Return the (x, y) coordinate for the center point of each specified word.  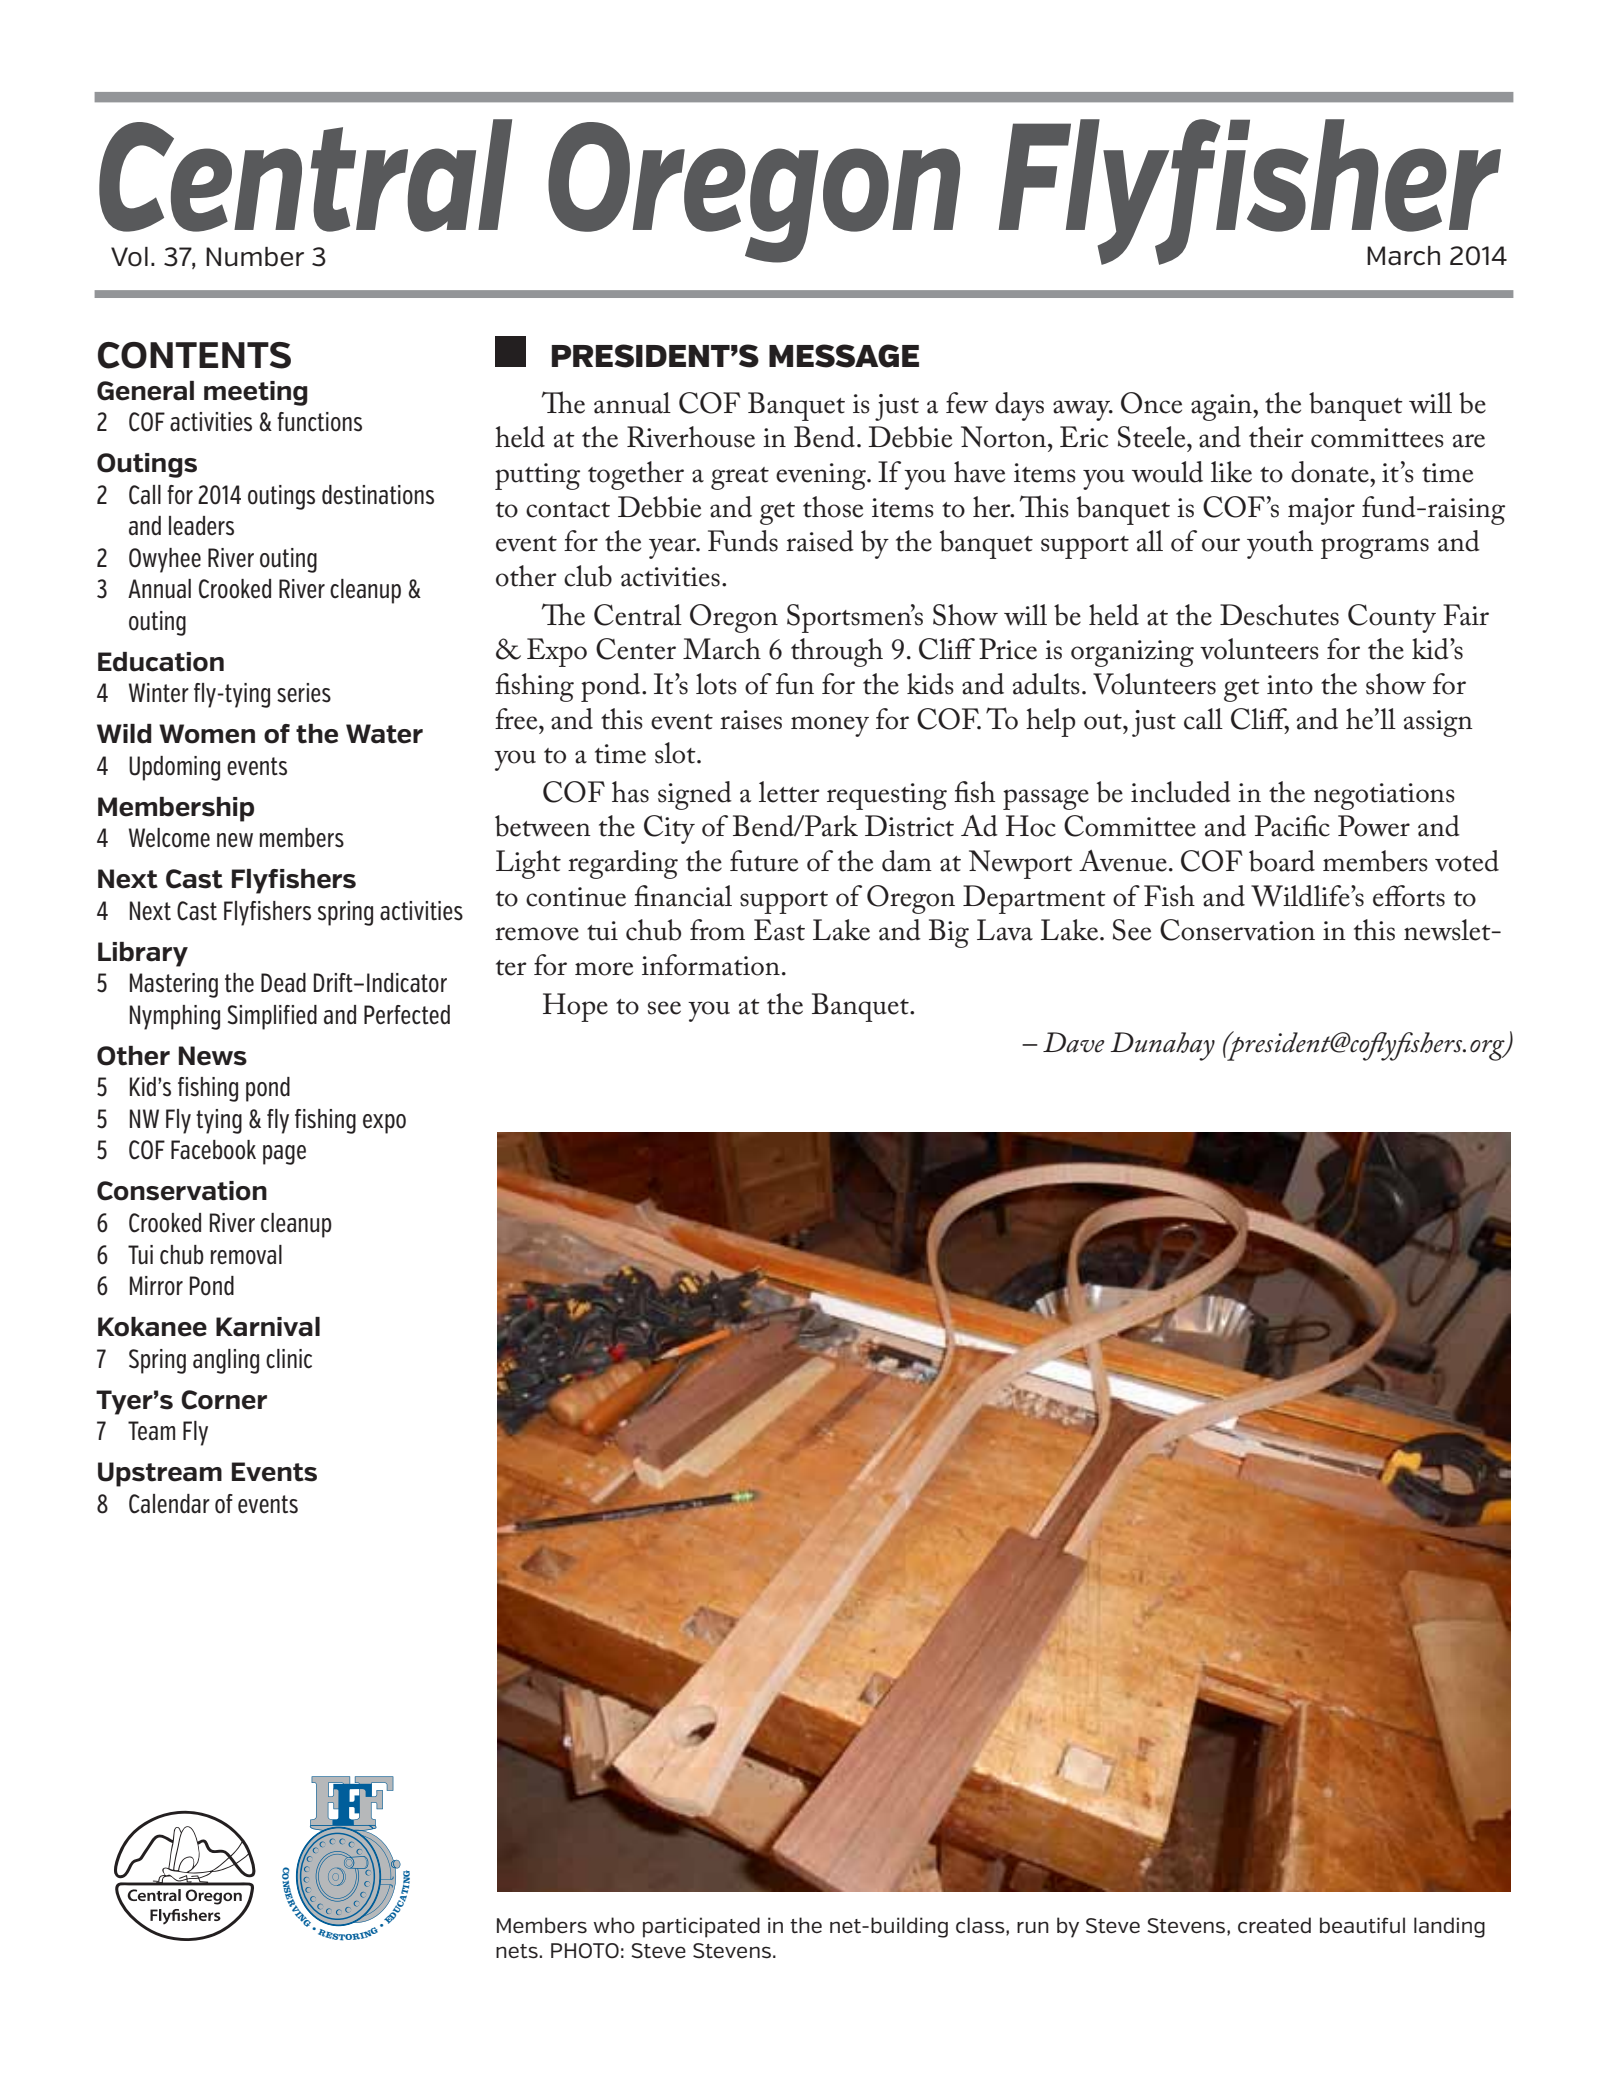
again (1222, 407)
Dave (1074, 1042)
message (844, 356)
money (830, 726)
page (284, 1155)
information (711, 965)
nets (518, 1951)
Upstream (160, 1474)
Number (255, 257)
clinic (289, 1359)
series (304, 693)
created (1274, 1925)
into (1290, 685)
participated (701, 1927)
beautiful (1362, 1925)
